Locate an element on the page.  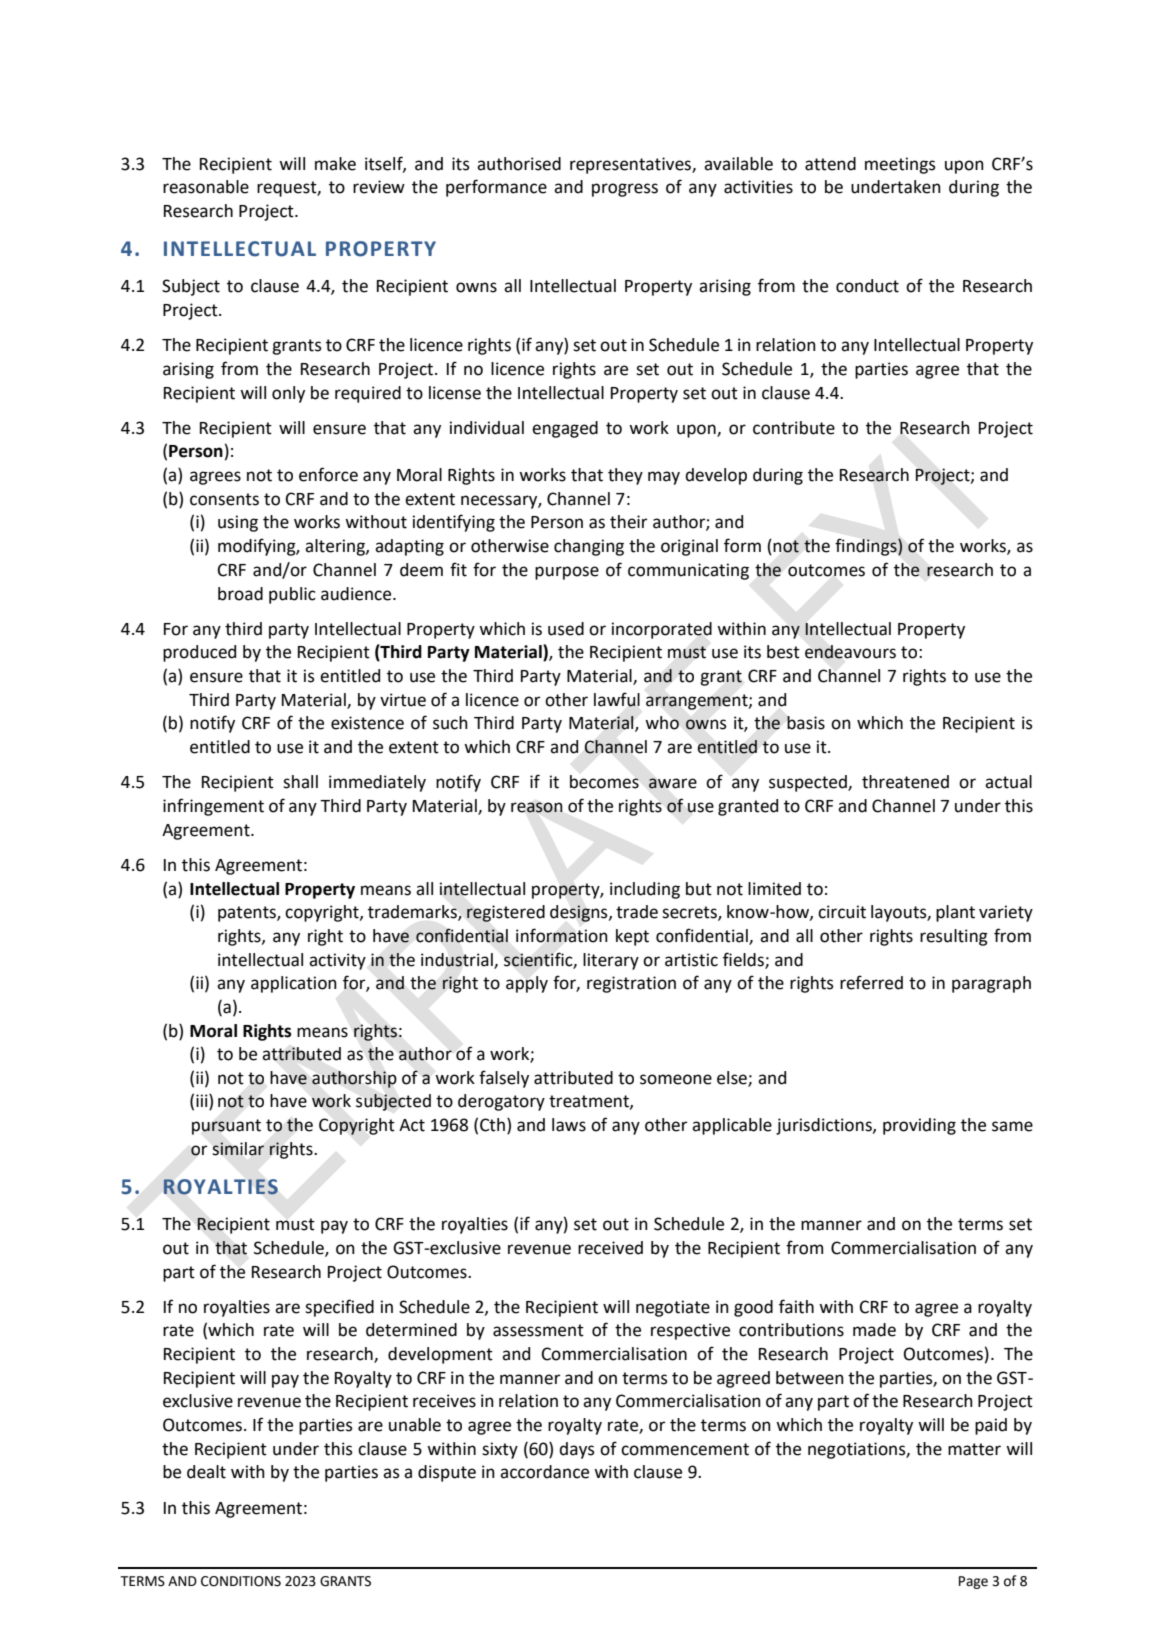
plant is located at coordinates (955, 913).
